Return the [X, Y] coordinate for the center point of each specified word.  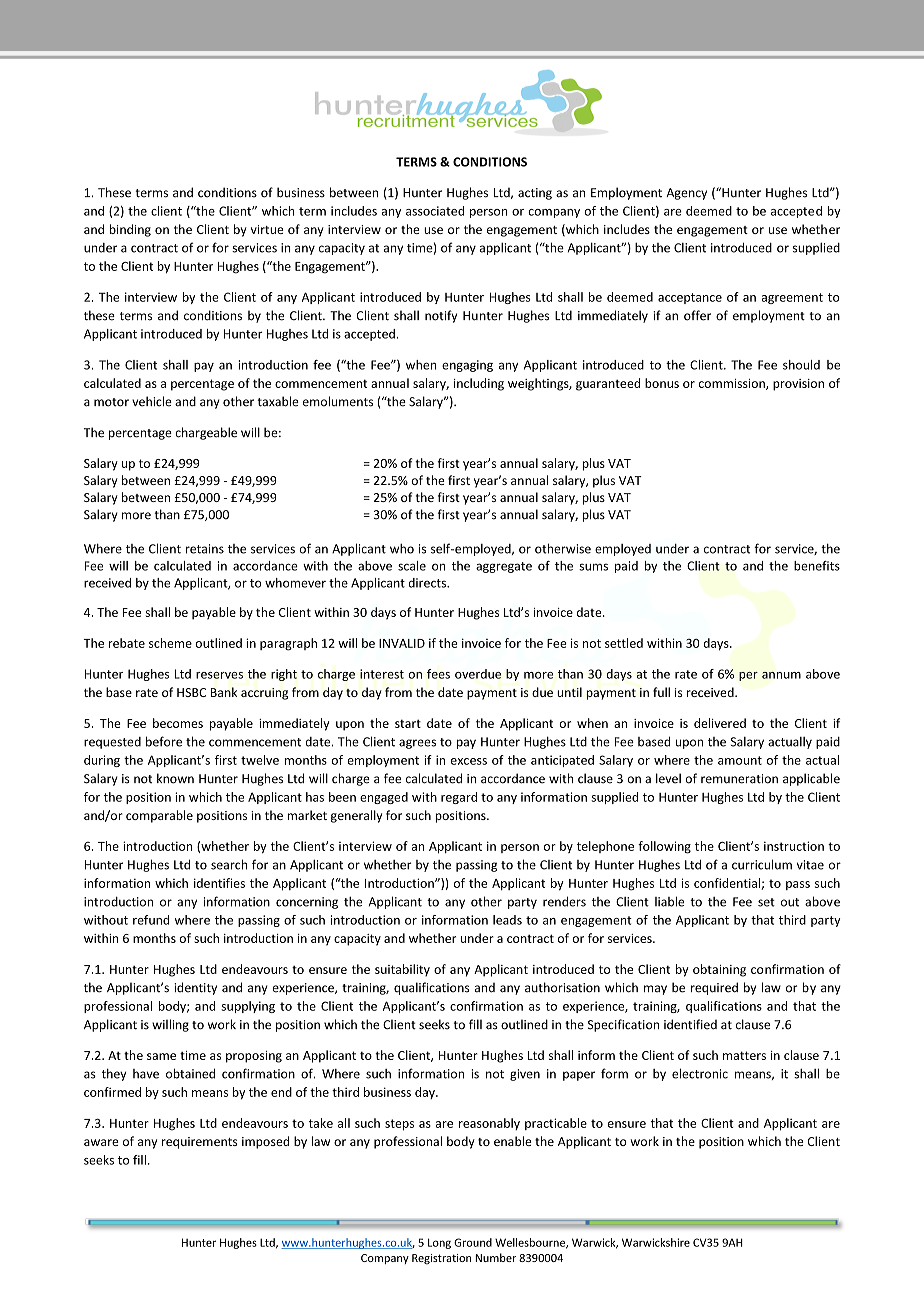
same [161, 1056]
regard [459, 798]
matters [744, 1055]
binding [130, 230]
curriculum [762, 864]
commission [733, 384]
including [479, 384]
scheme [170, 643]
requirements [200, 1143]
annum [781, 675]
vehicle [152, 401]
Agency [686, 194]
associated [435, 211]
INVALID [402, 643]
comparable [159, 816]
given [525, 1075]
